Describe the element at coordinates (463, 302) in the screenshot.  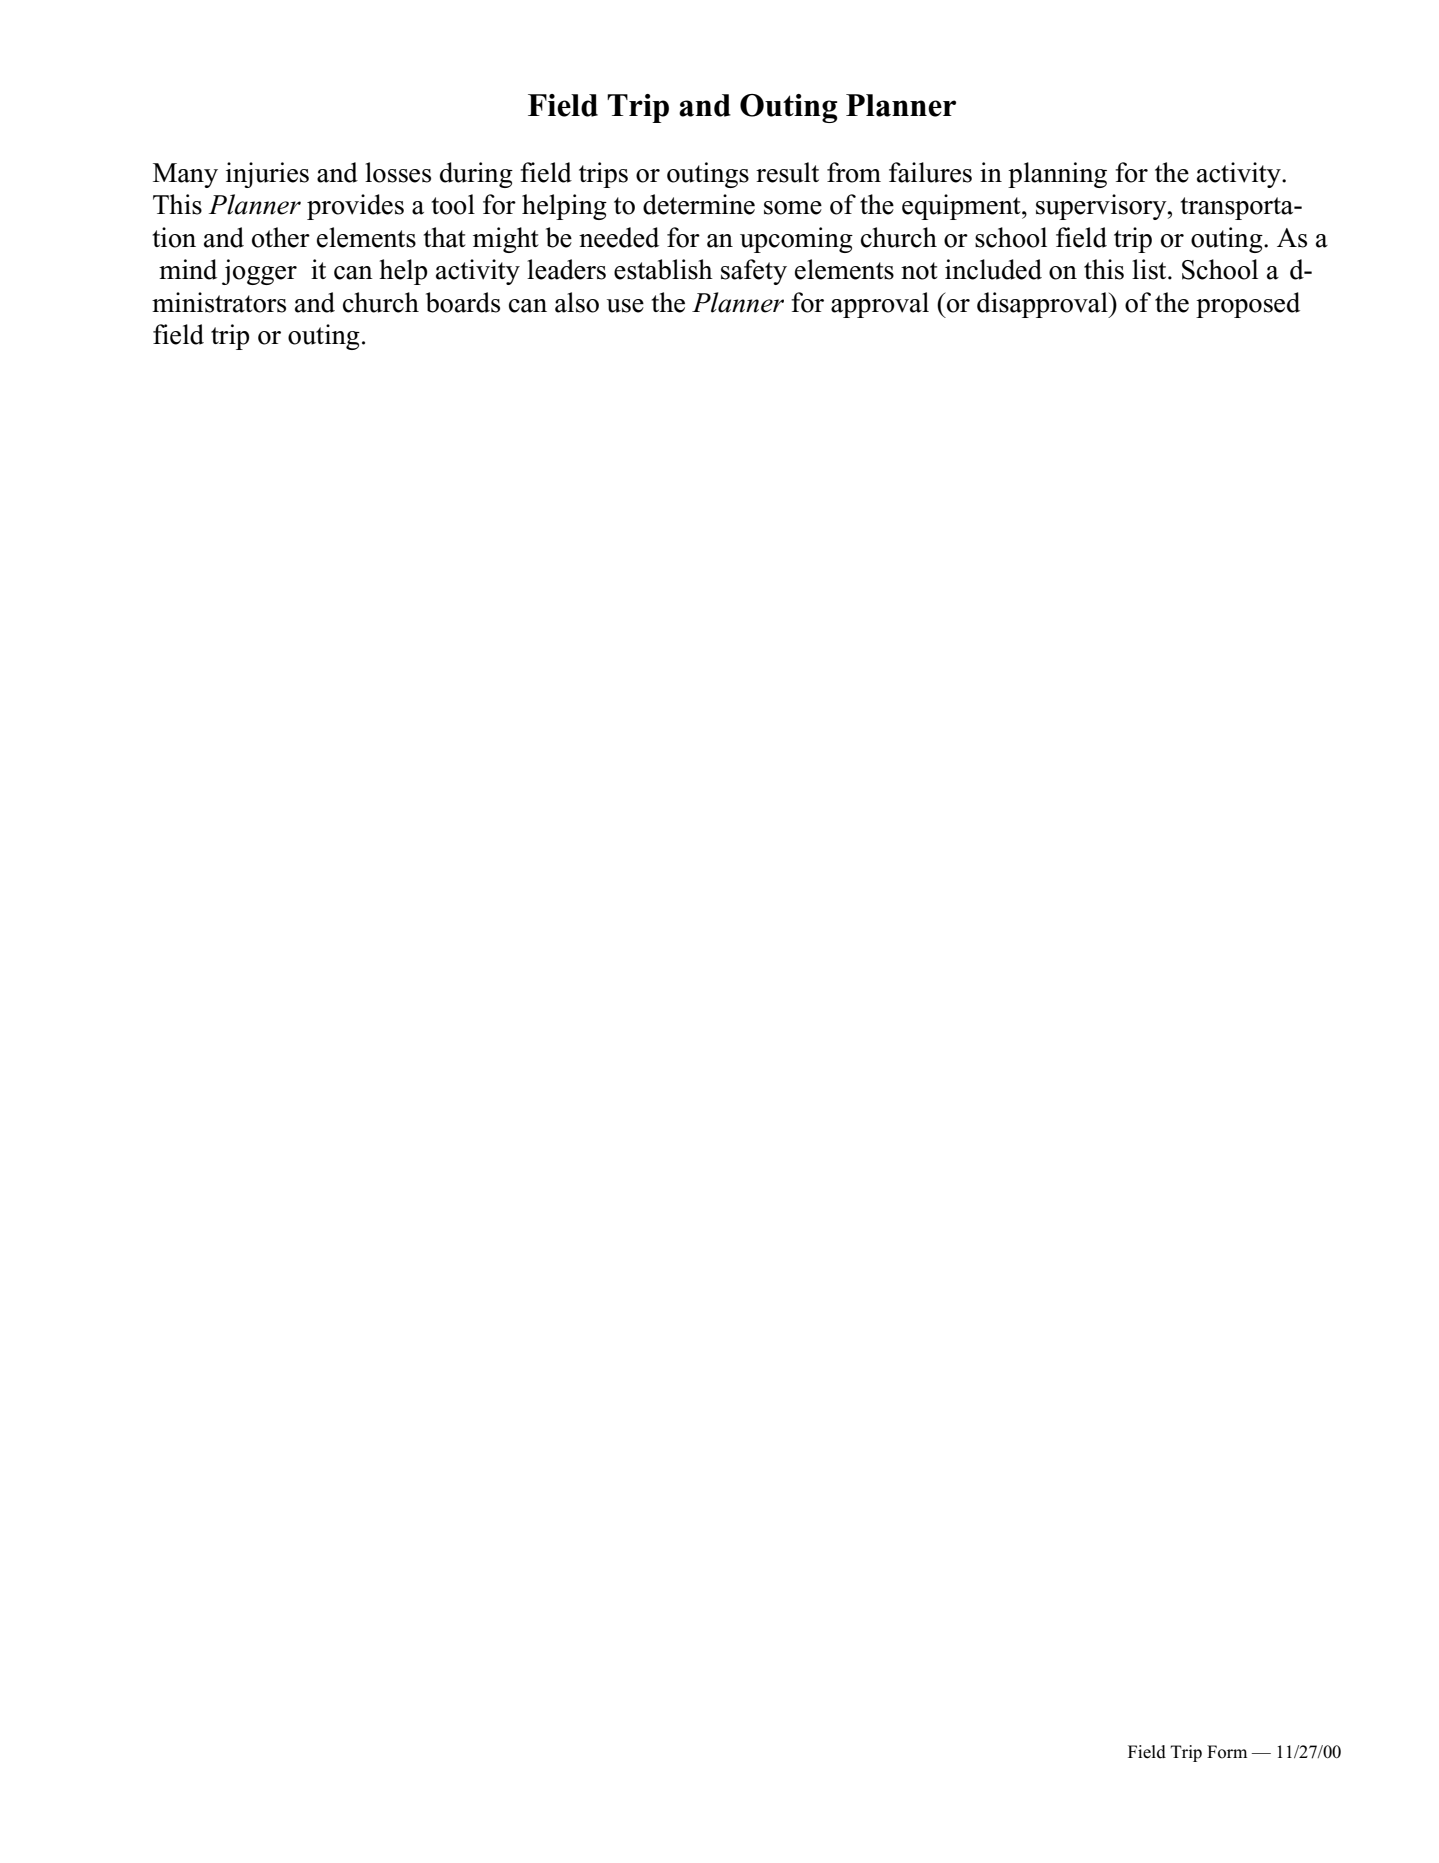
I see `boards` at that location.
